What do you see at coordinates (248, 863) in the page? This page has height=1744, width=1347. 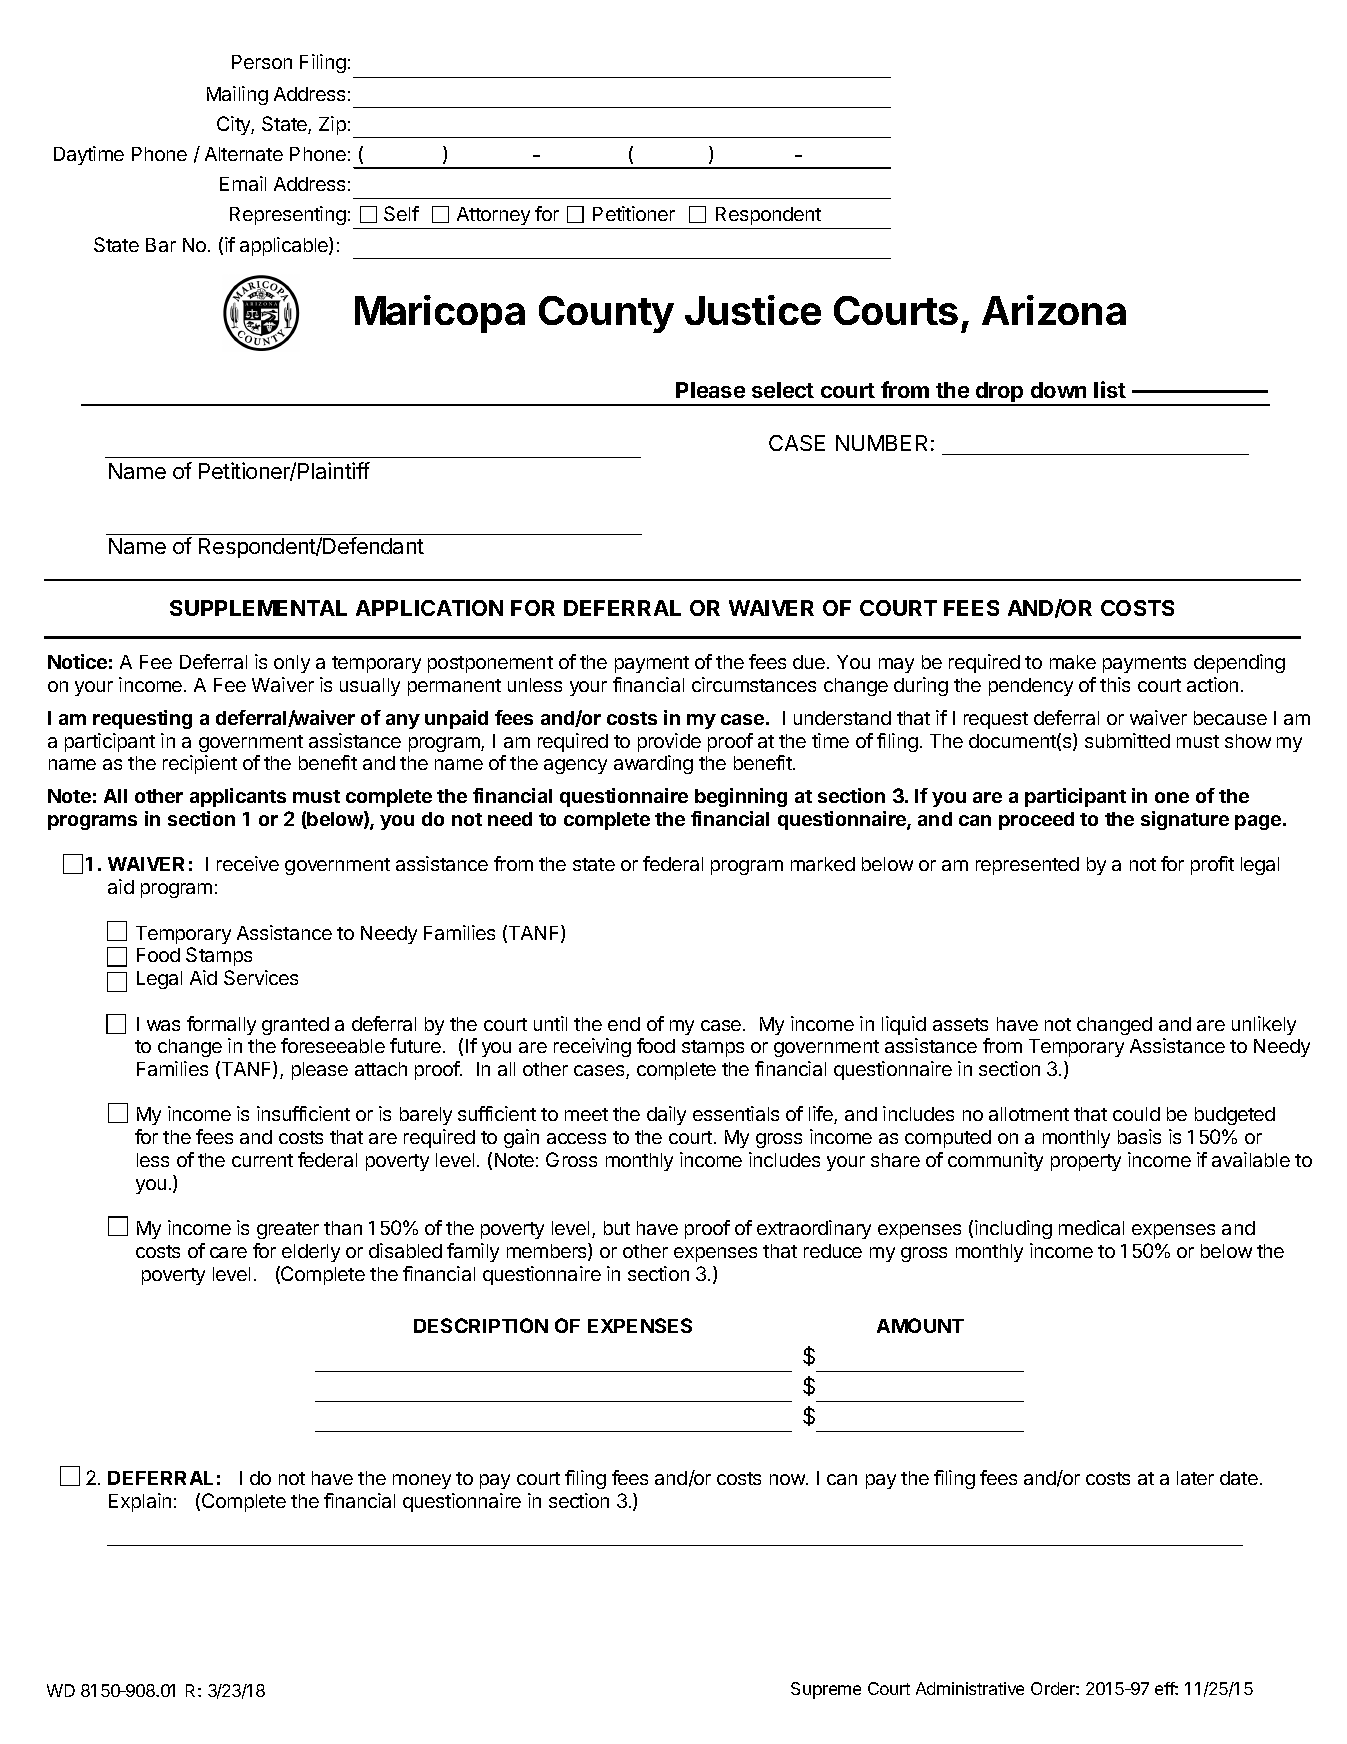 I see `receive` at bounding box center [248, 863].
